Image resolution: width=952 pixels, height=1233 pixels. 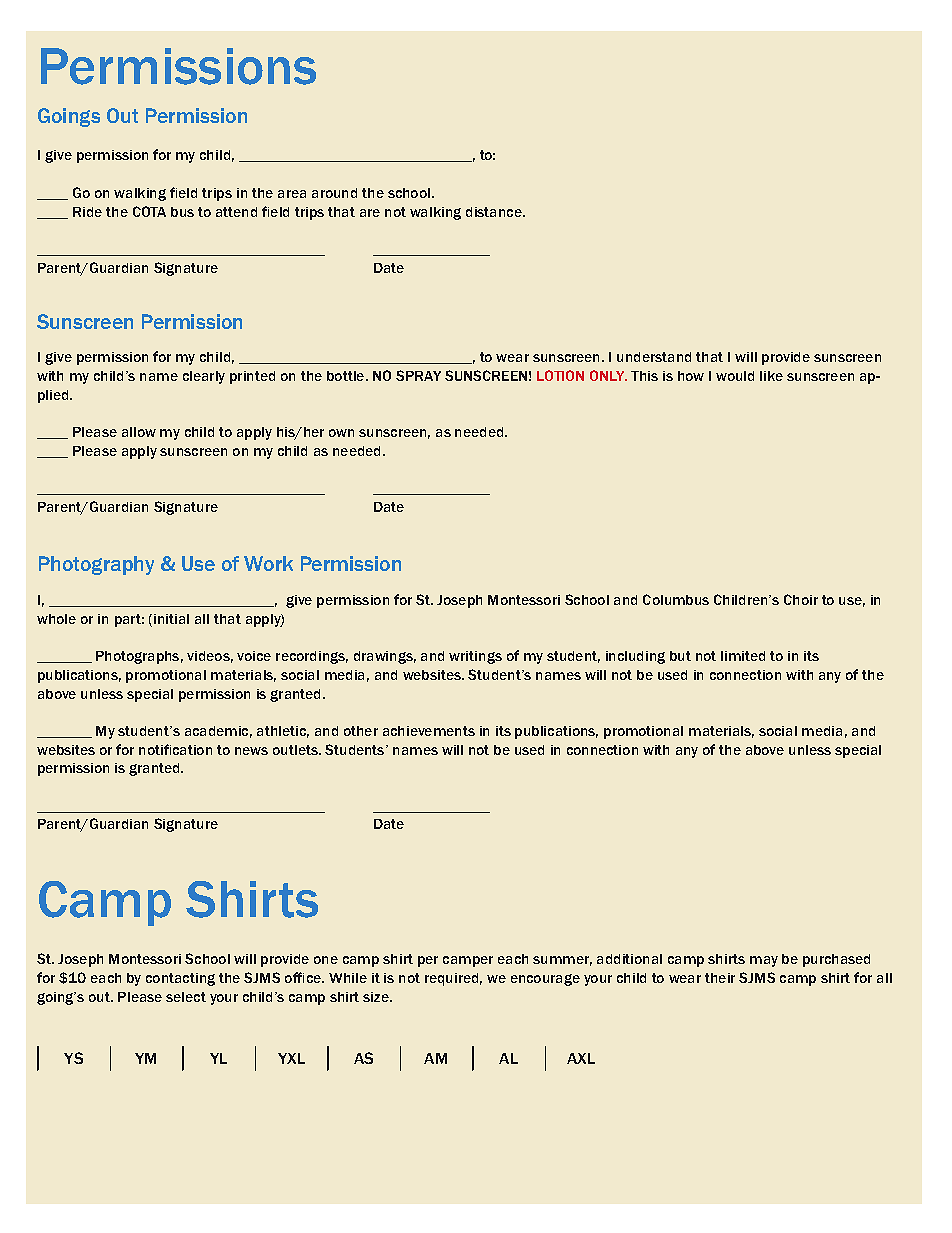 I want to click on size, so click(x=377, y=997).
